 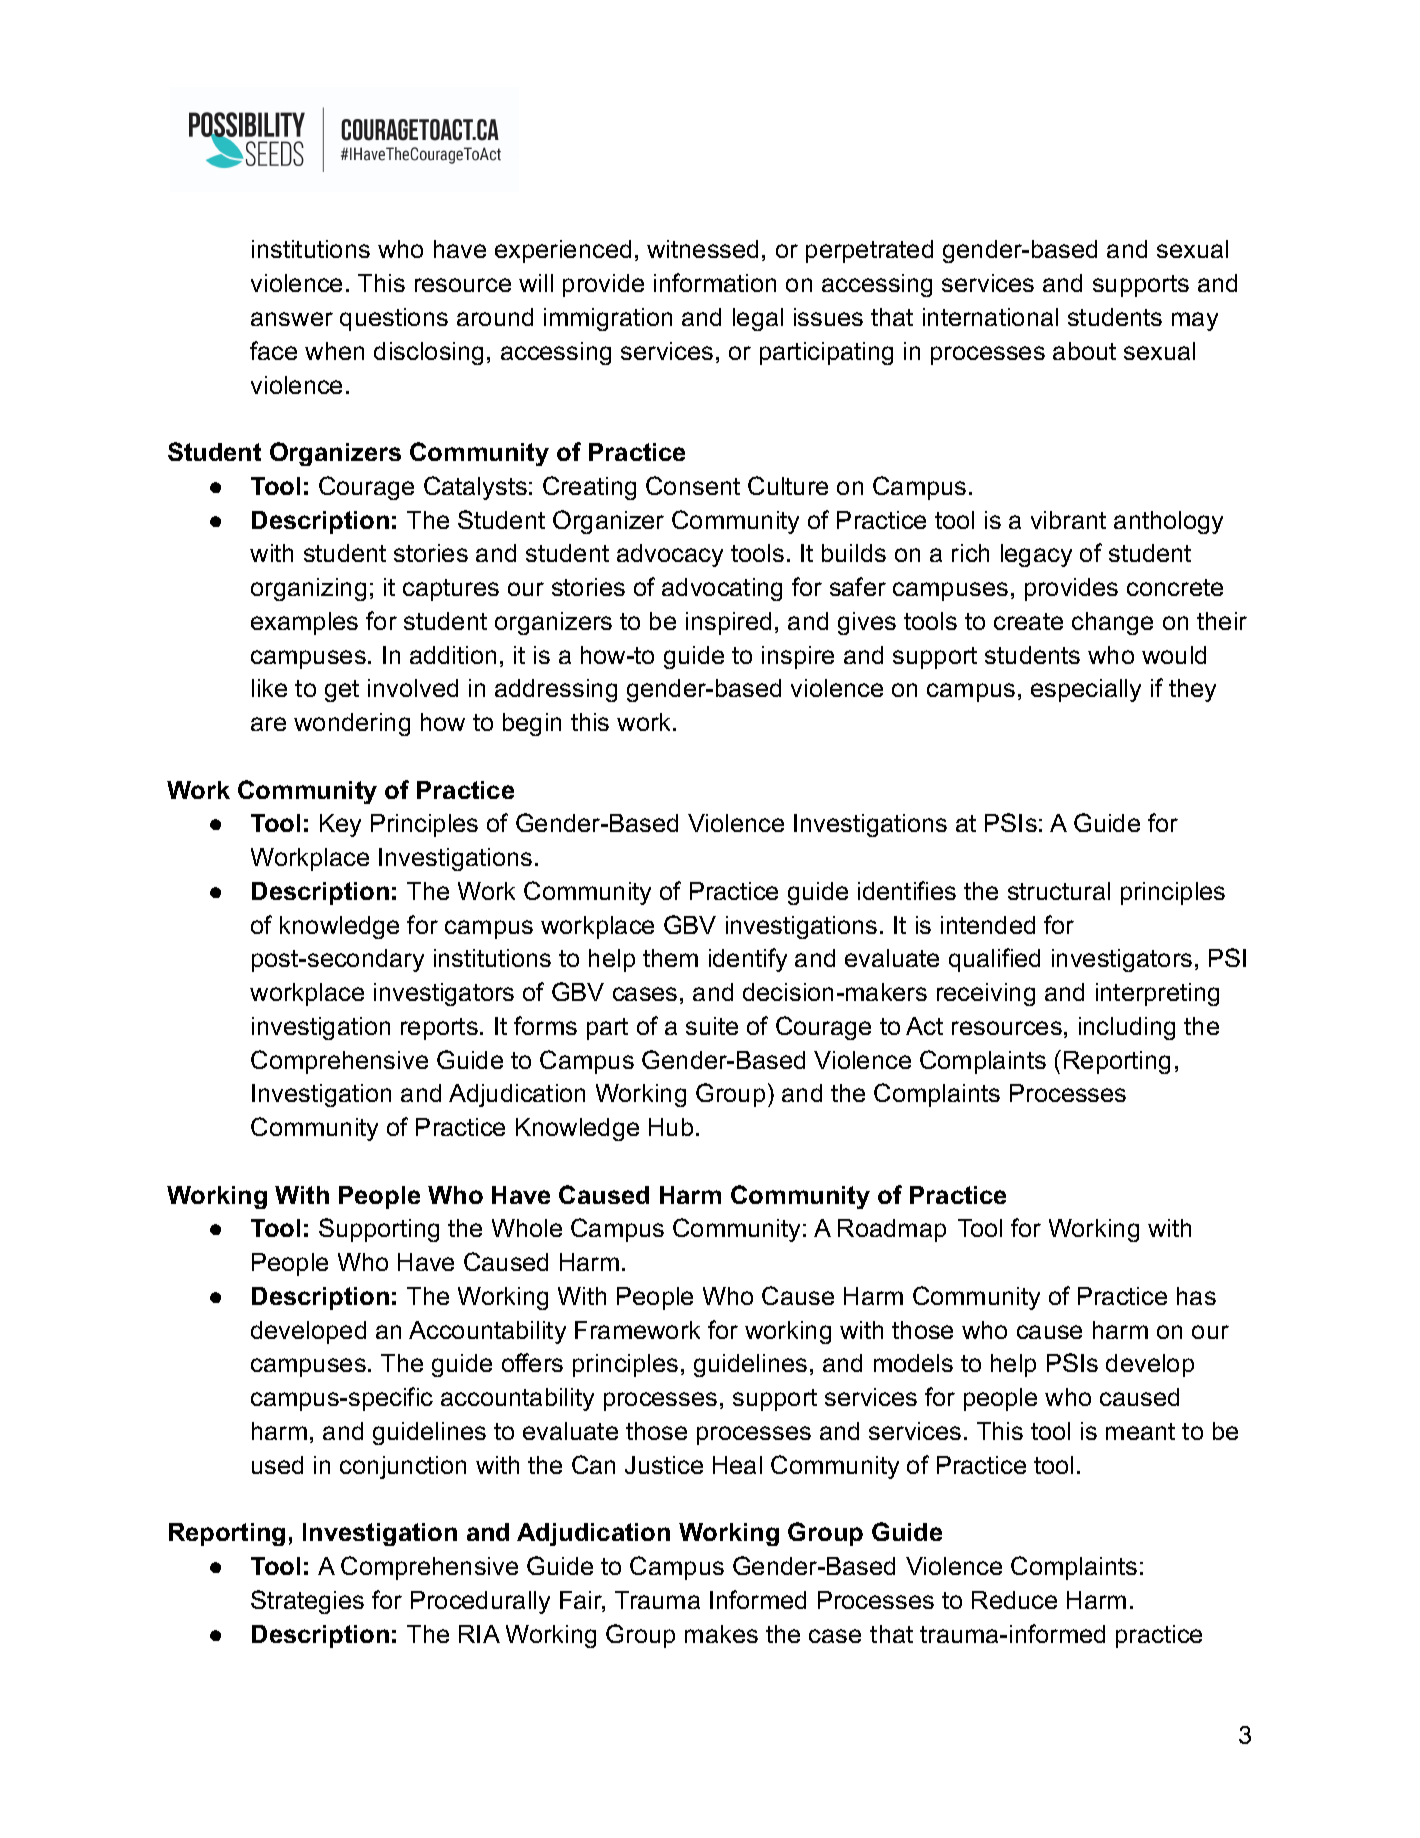 I want to click on Reduce, so click(x=1014, y=1600).
